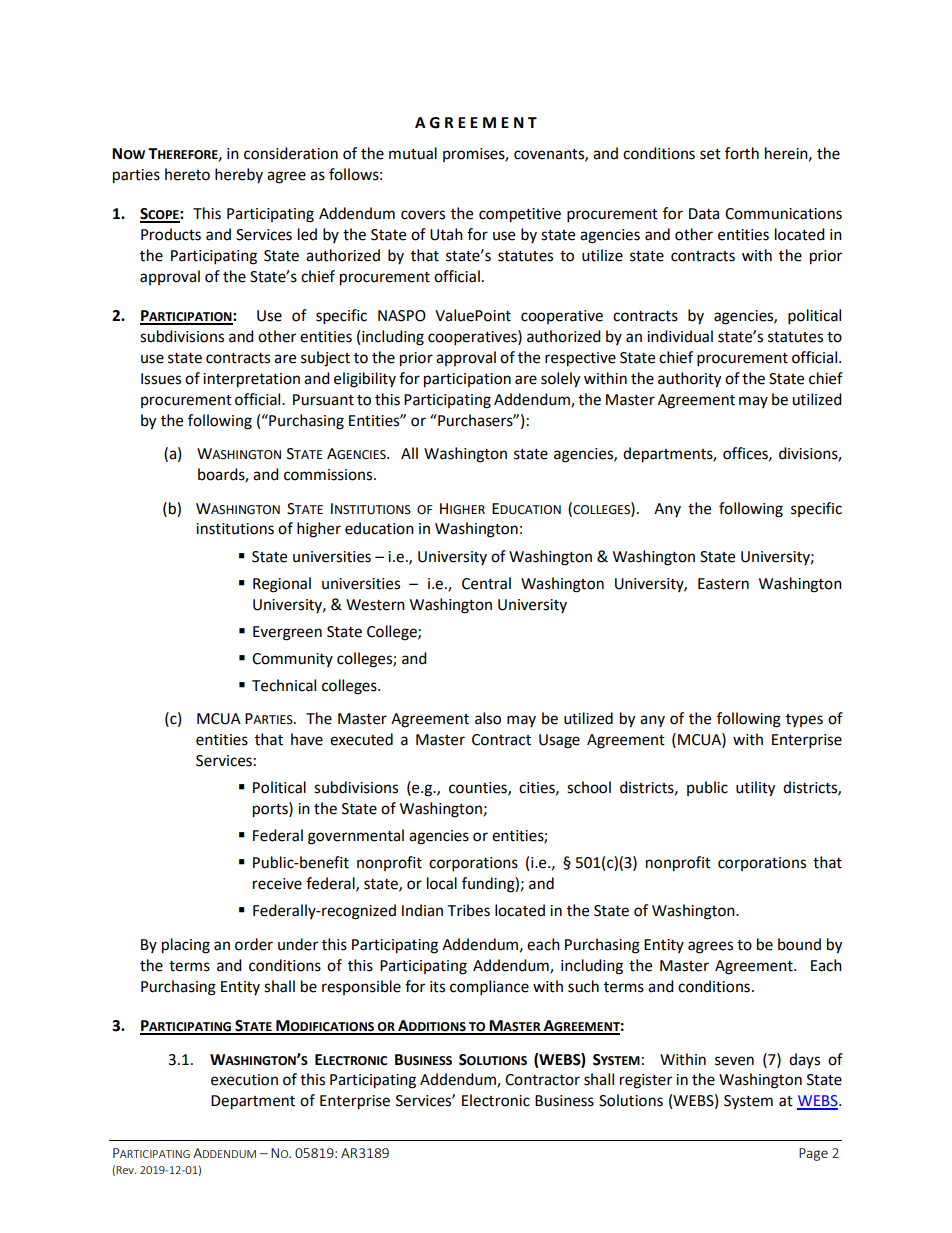 Image resolution: width=952 pixels, height=1233 pixels. Describe the element at coordinates (292, 660) in the page. I see `Community` at that location.
